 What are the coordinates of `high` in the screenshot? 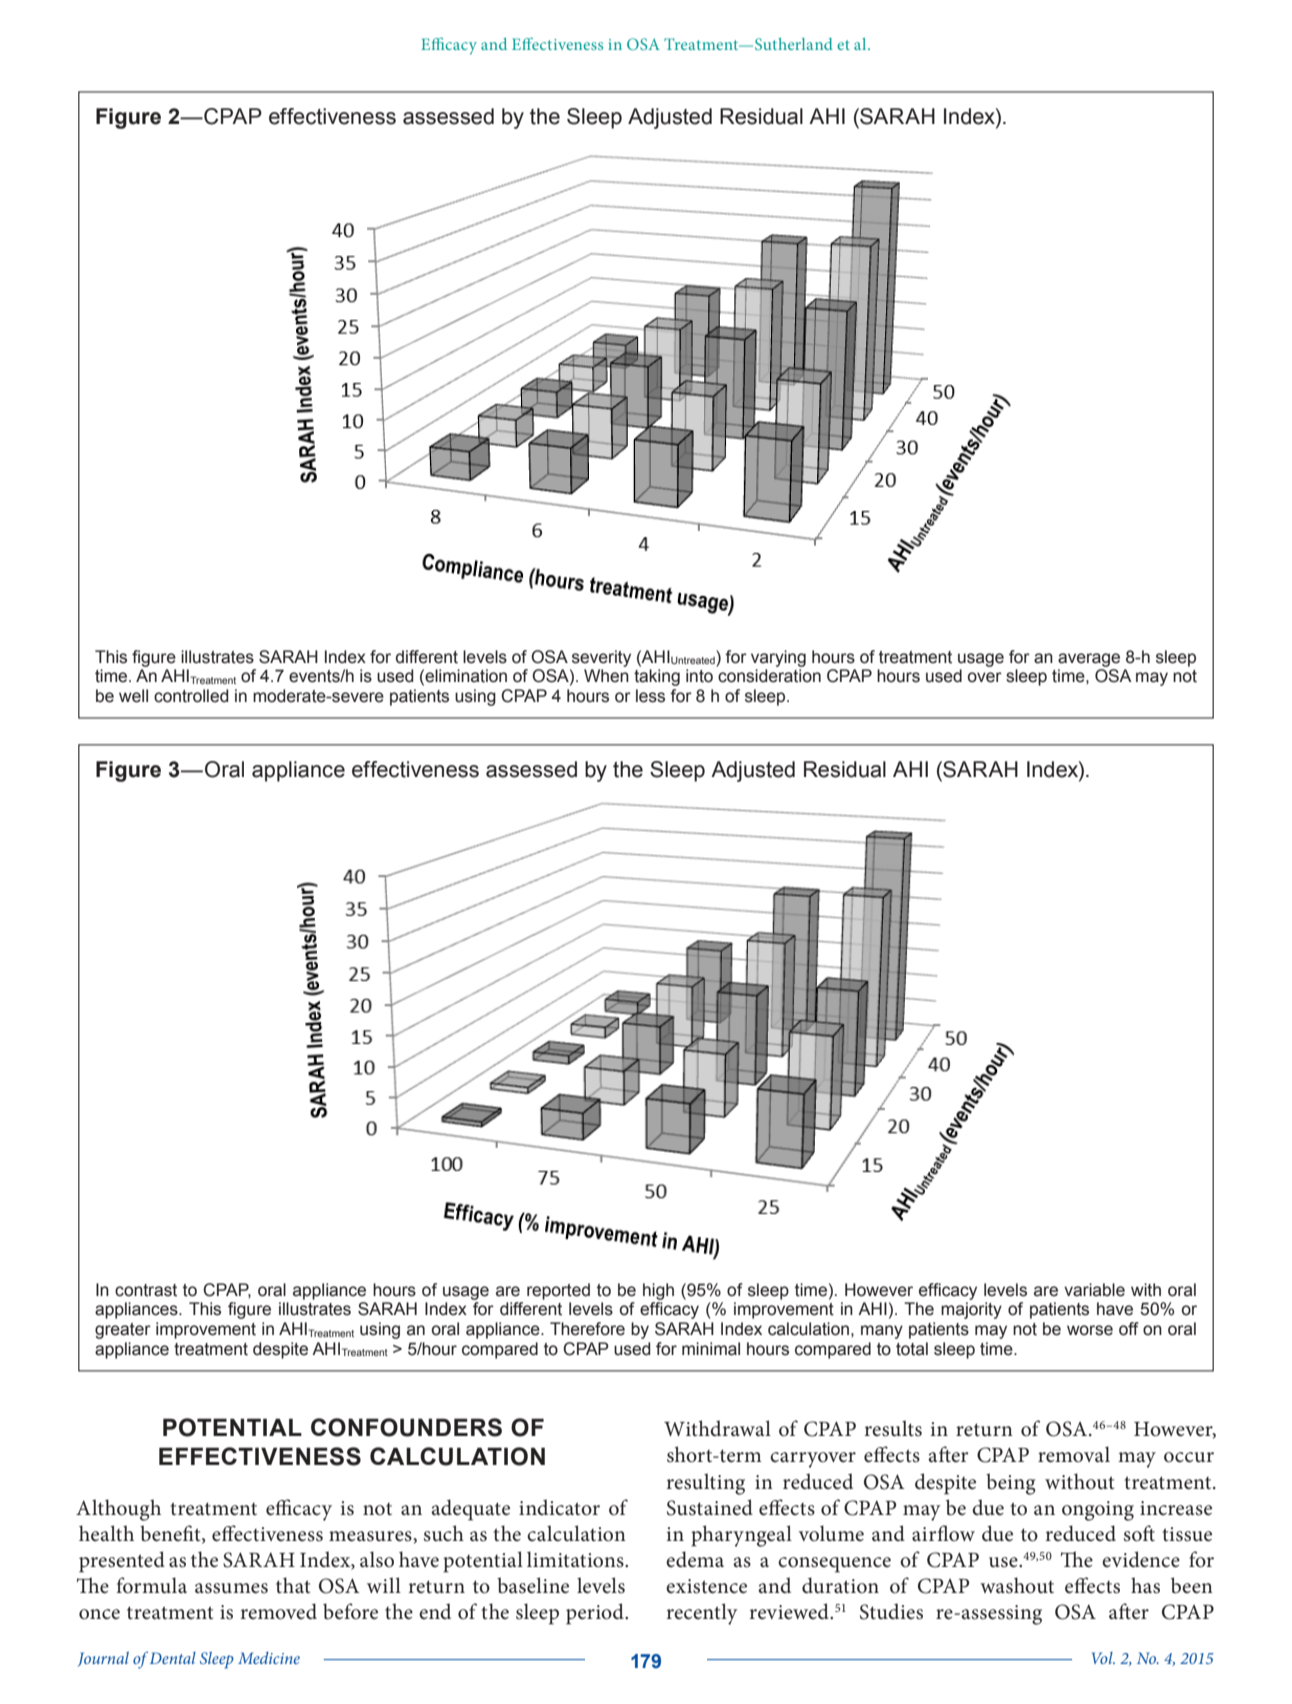 It's located at (658, 1291).
